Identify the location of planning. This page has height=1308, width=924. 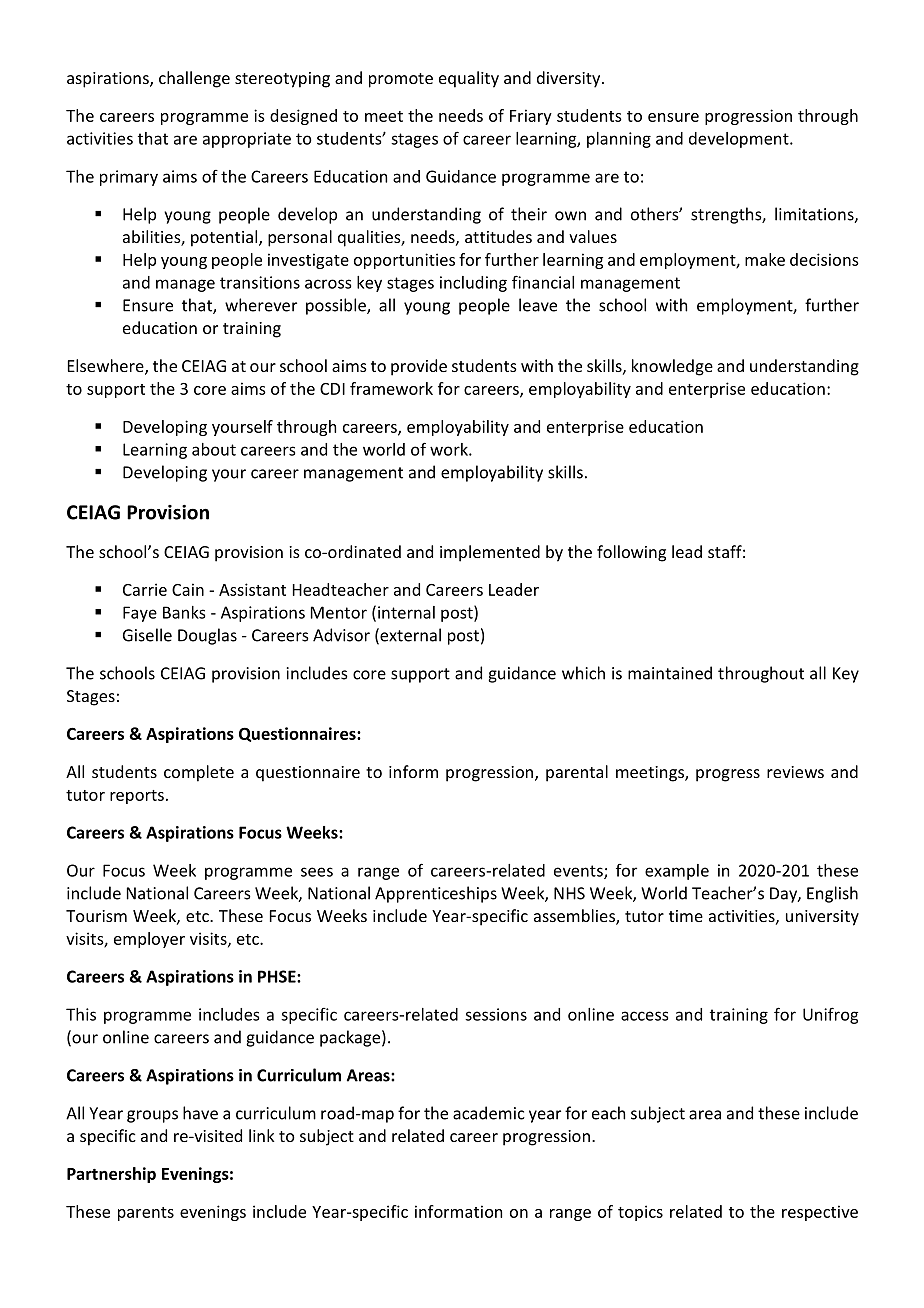
(619, 140).
